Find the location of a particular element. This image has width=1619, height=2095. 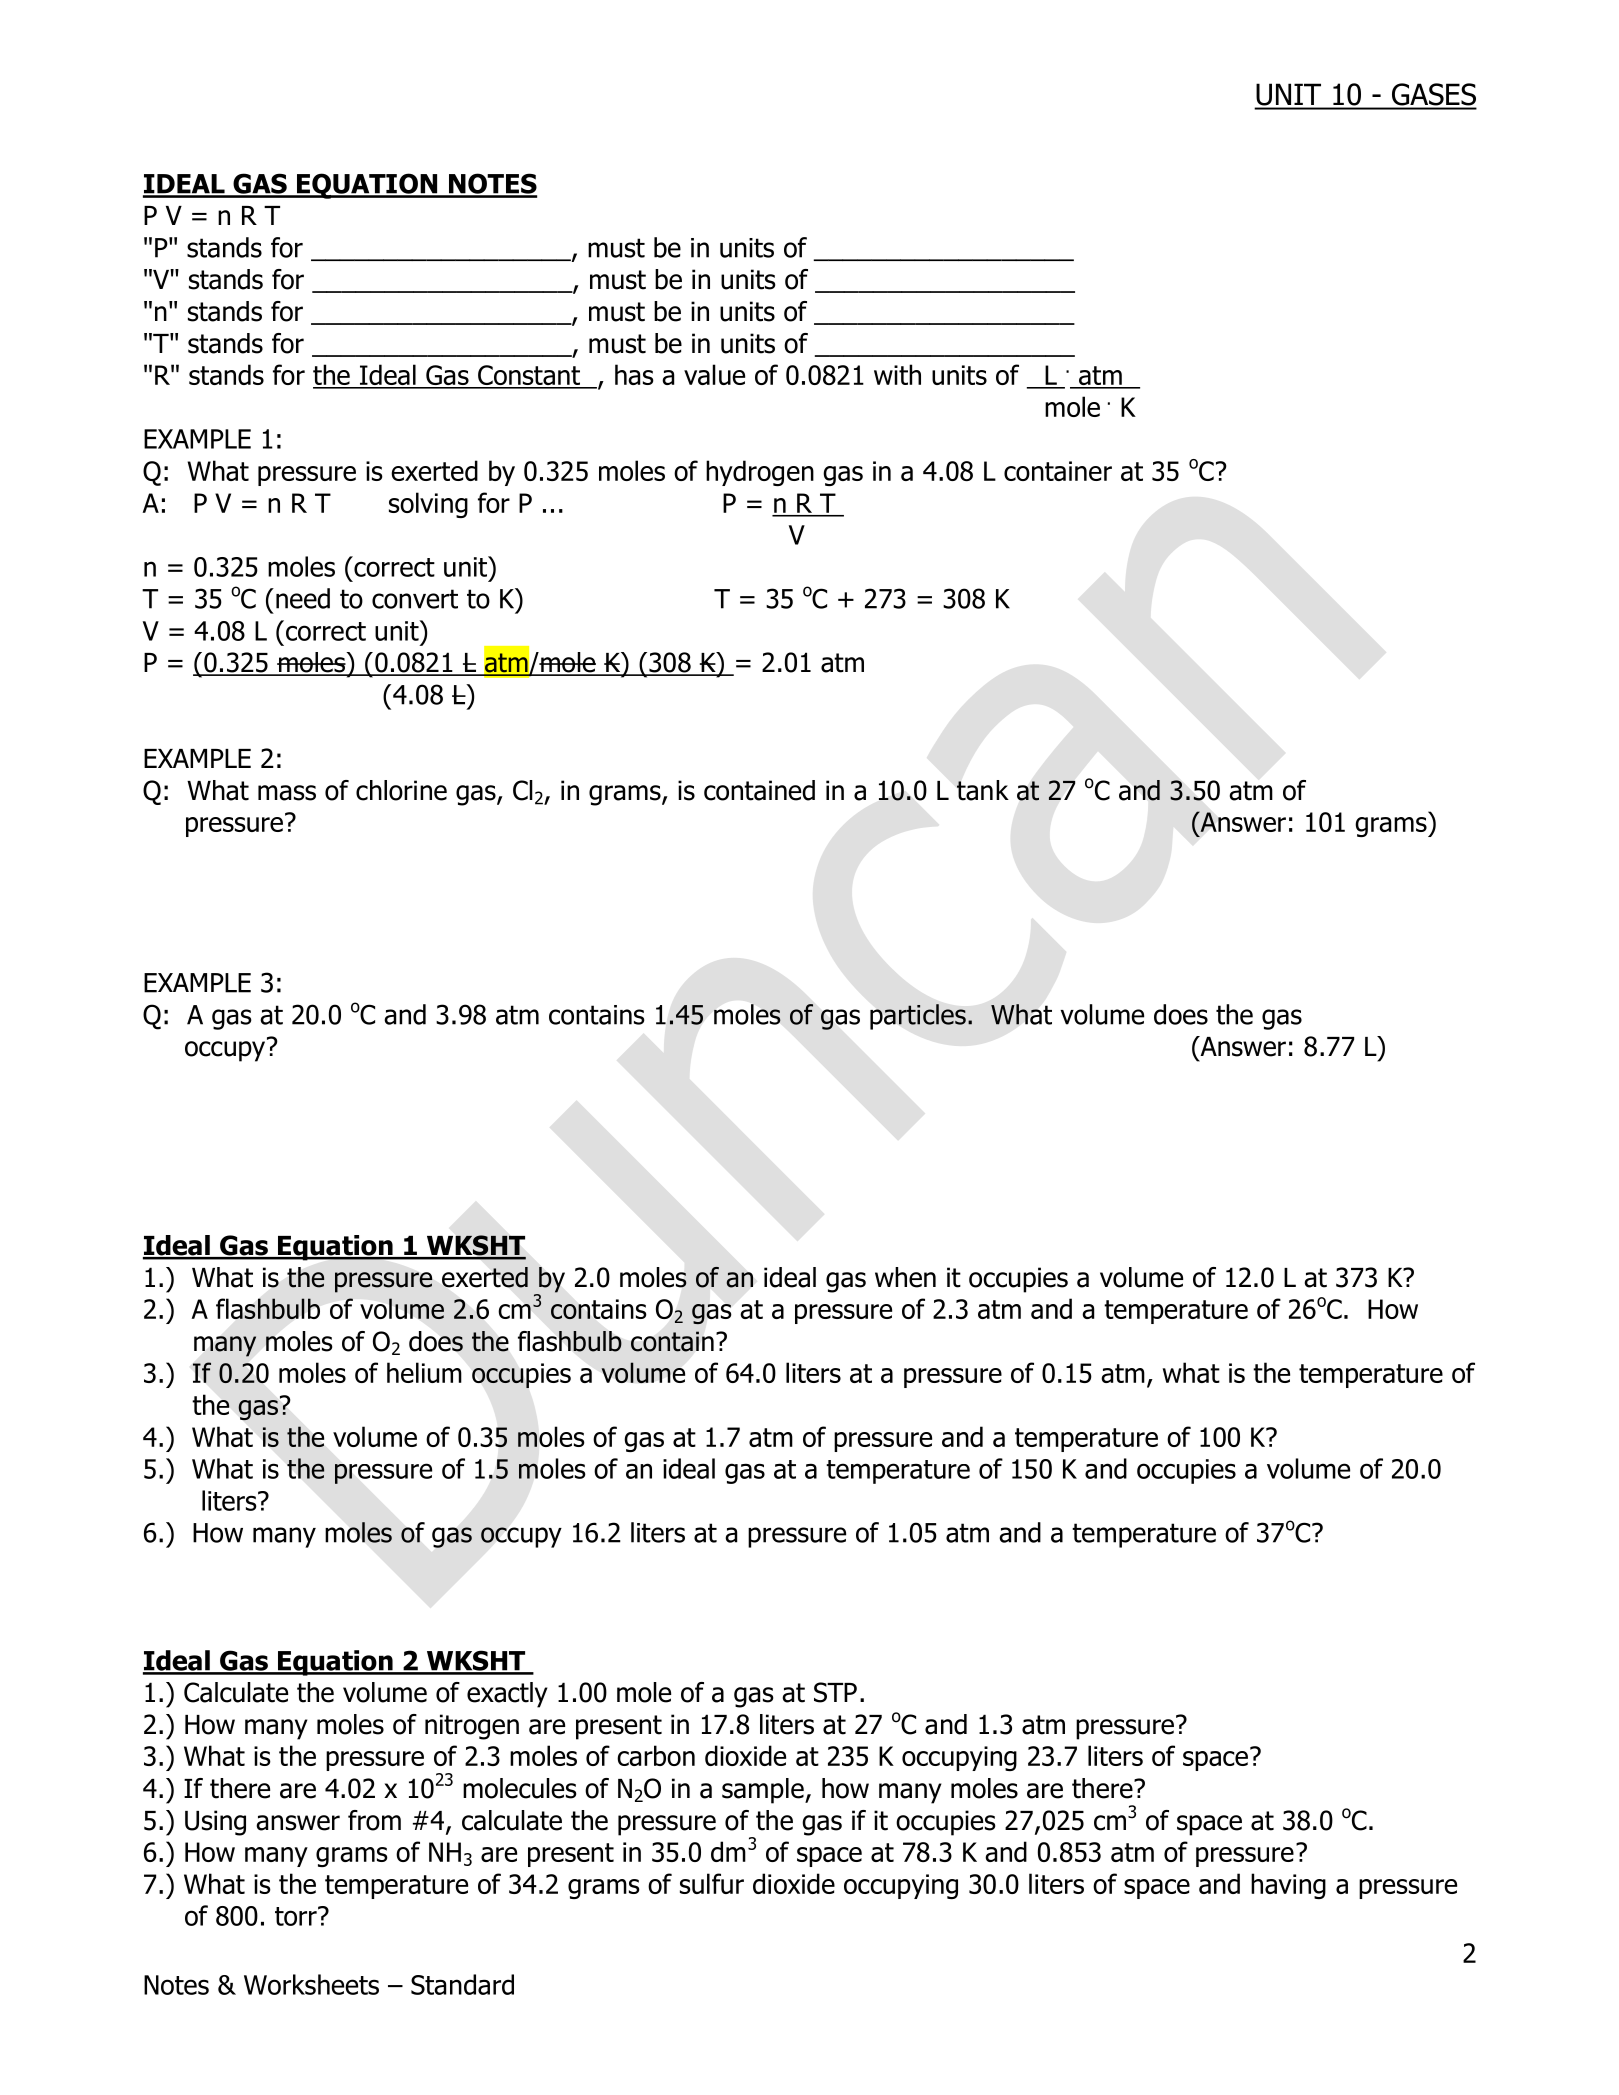

mass is located at coordinates (287, 793).
